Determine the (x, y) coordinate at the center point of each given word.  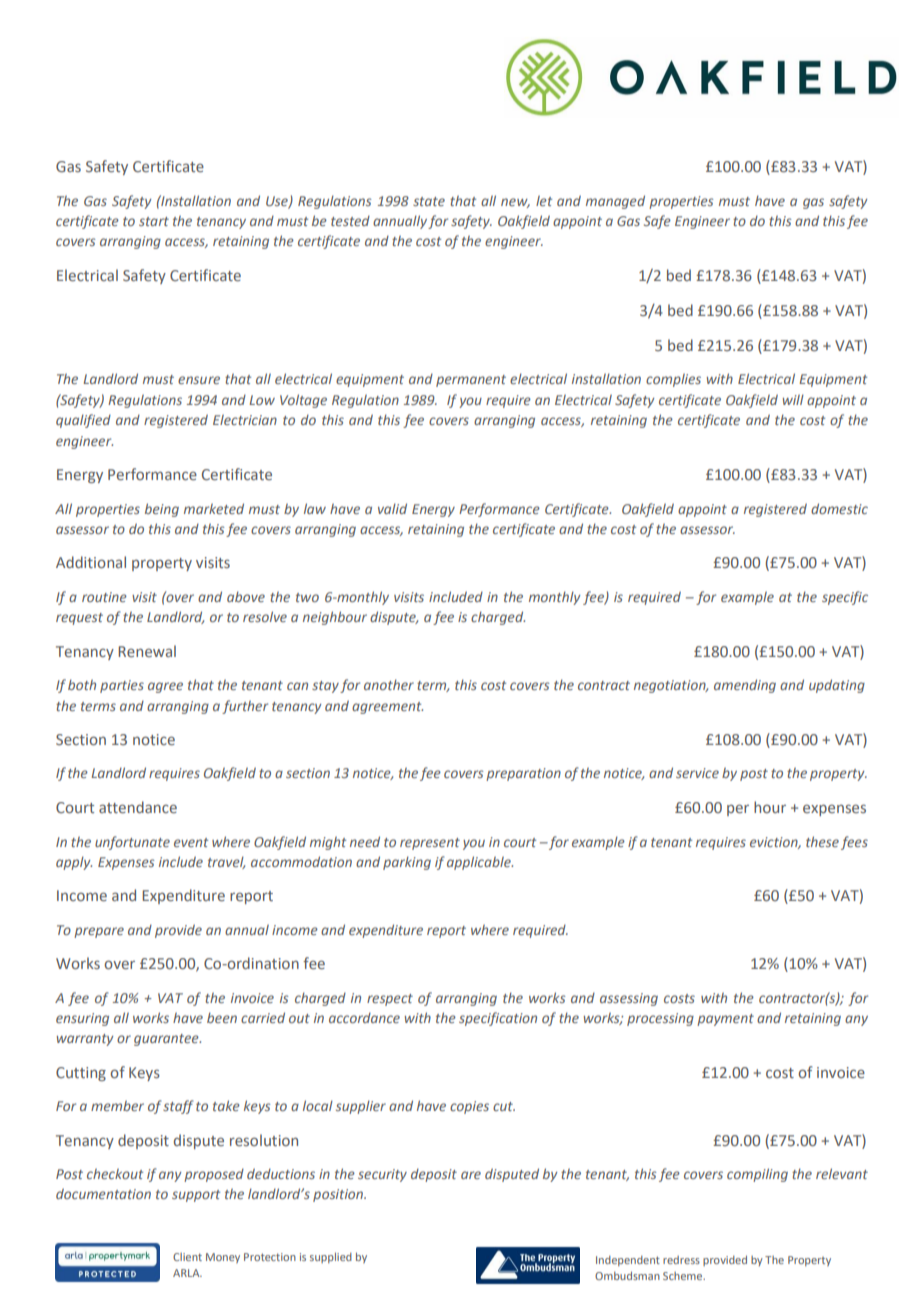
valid (392, 508)
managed (615, 202)
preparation (523, 774)
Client (187, 1257)
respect (390, 1000)
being (162, 510)
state (429, 201)
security (382, 1175)
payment (725, 1020)
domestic (839, 508)
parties (122, 686)
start (154, 221)
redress (681, 1260)
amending (745, 686)
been (222, 1017)
